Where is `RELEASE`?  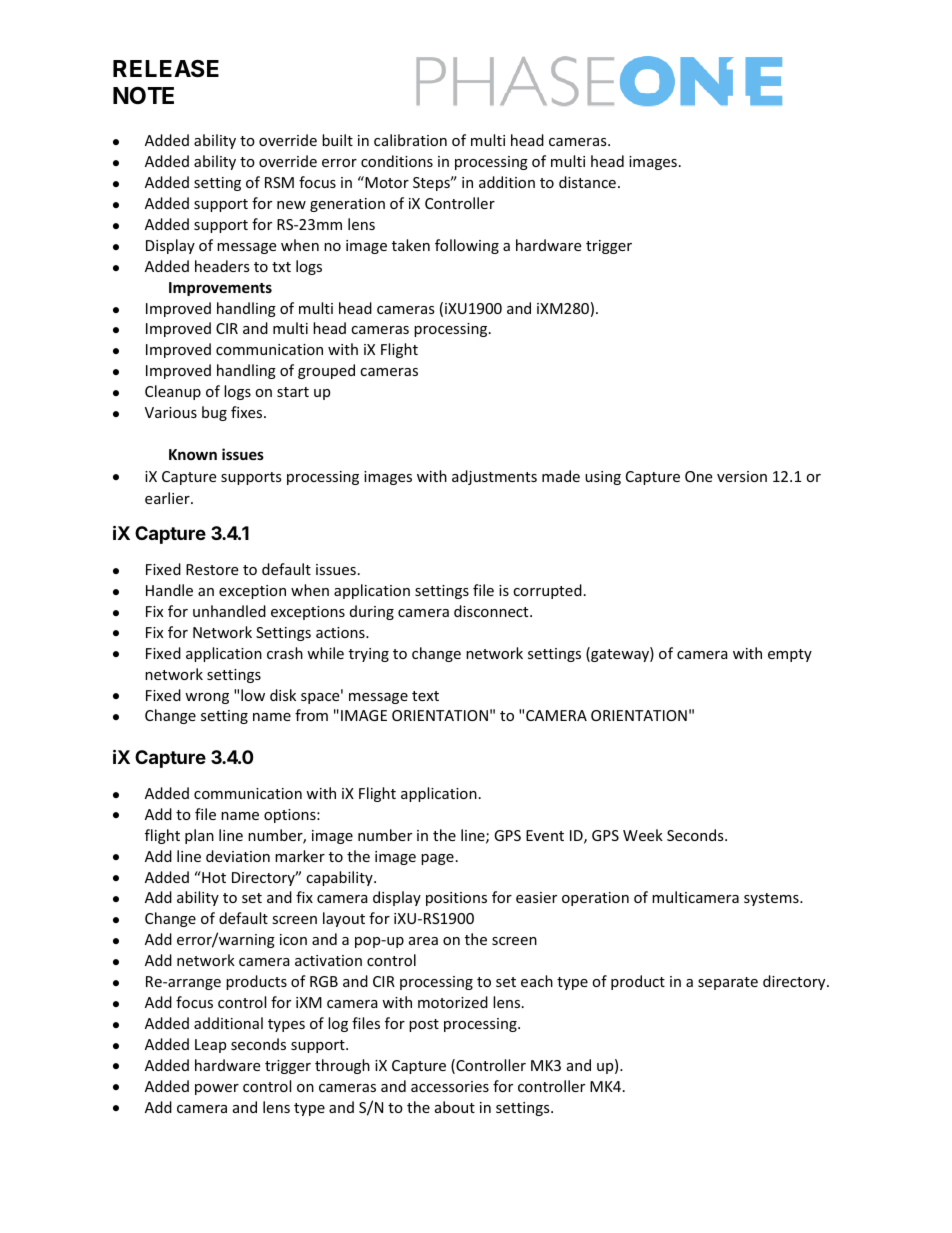 RELEASE is located at coordinates (166, 69).
